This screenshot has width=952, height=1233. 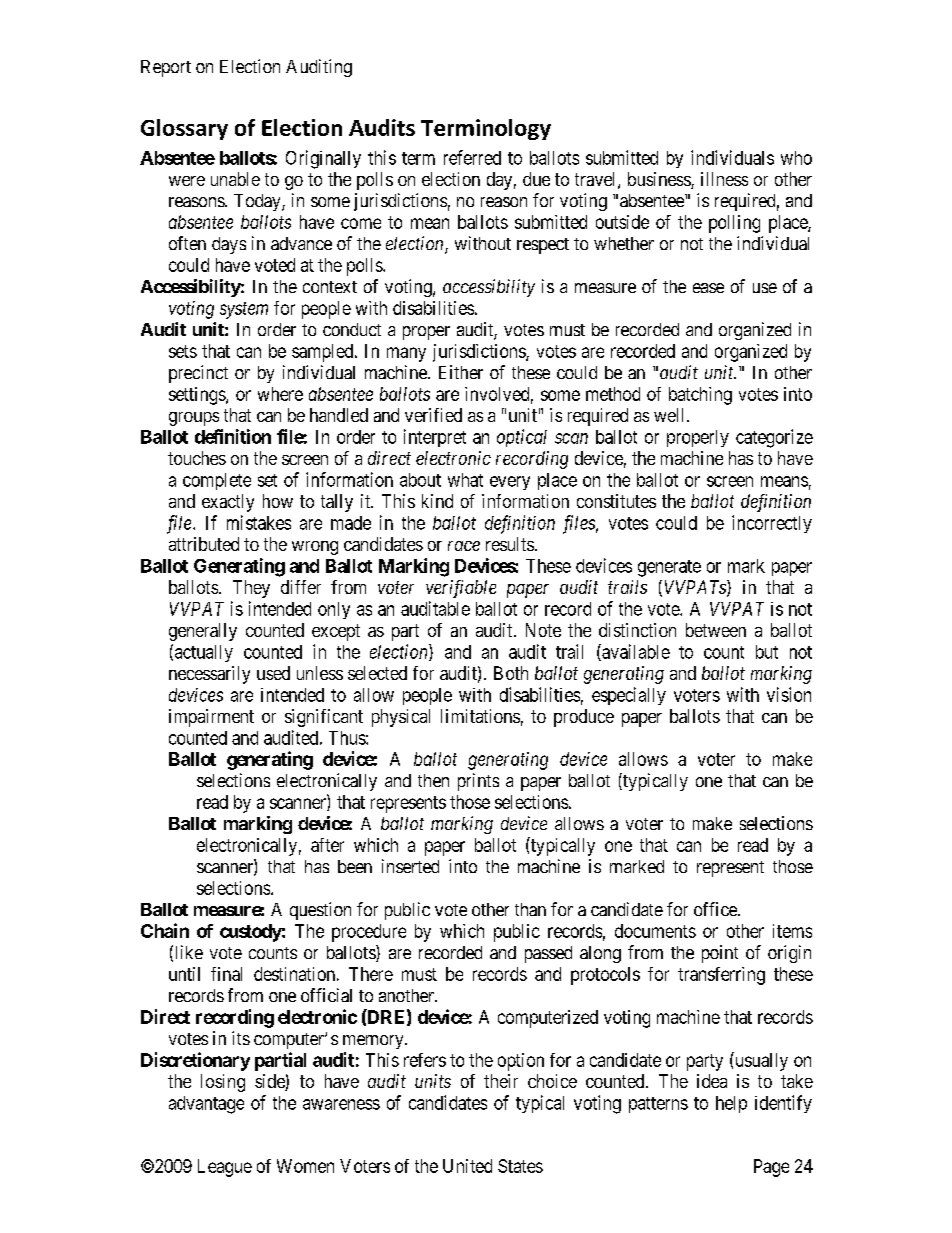 I want to click on between, so click(x=716, y=630).
